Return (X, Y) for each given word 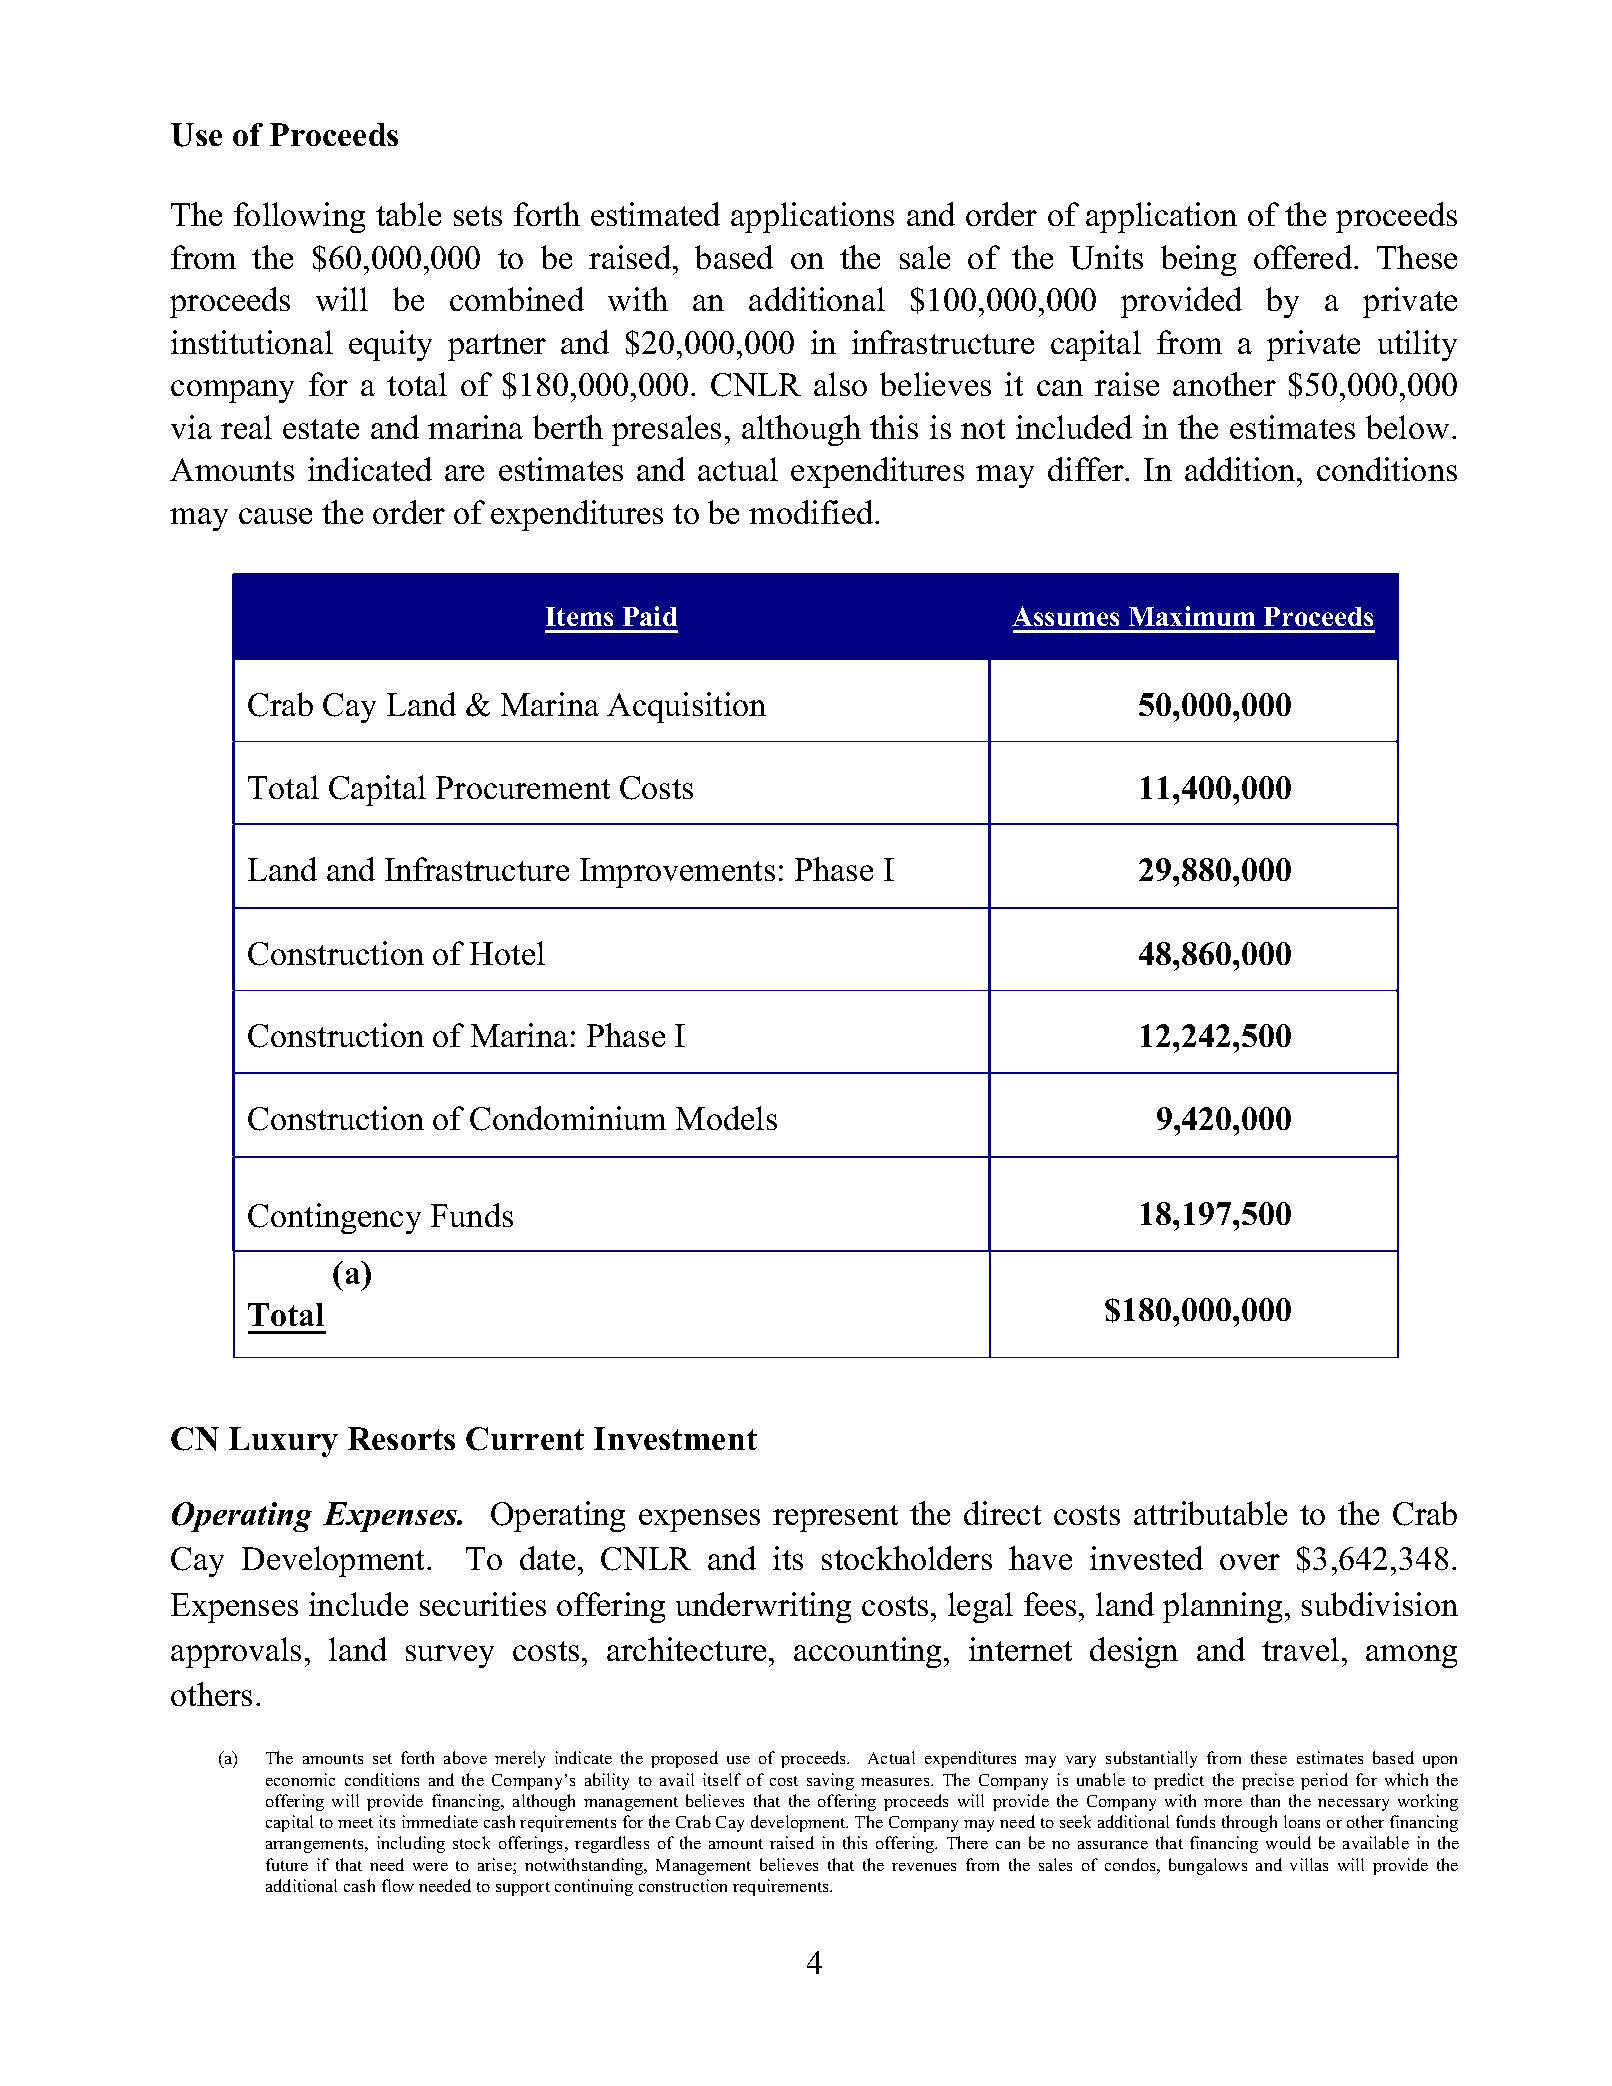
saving (830, 1781)
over (1250, 1562)
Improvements (677, 873)
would (1288, 1842)
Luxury (283, 1442)
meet (355, 1823)
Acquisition (686, 707)
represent (835, 1518)
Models (726, 1118)
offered (1304, 257)
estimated (655, 214)
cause (275, 516)
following (299, 217)
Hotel (507, 953)
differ (1087, 469)
